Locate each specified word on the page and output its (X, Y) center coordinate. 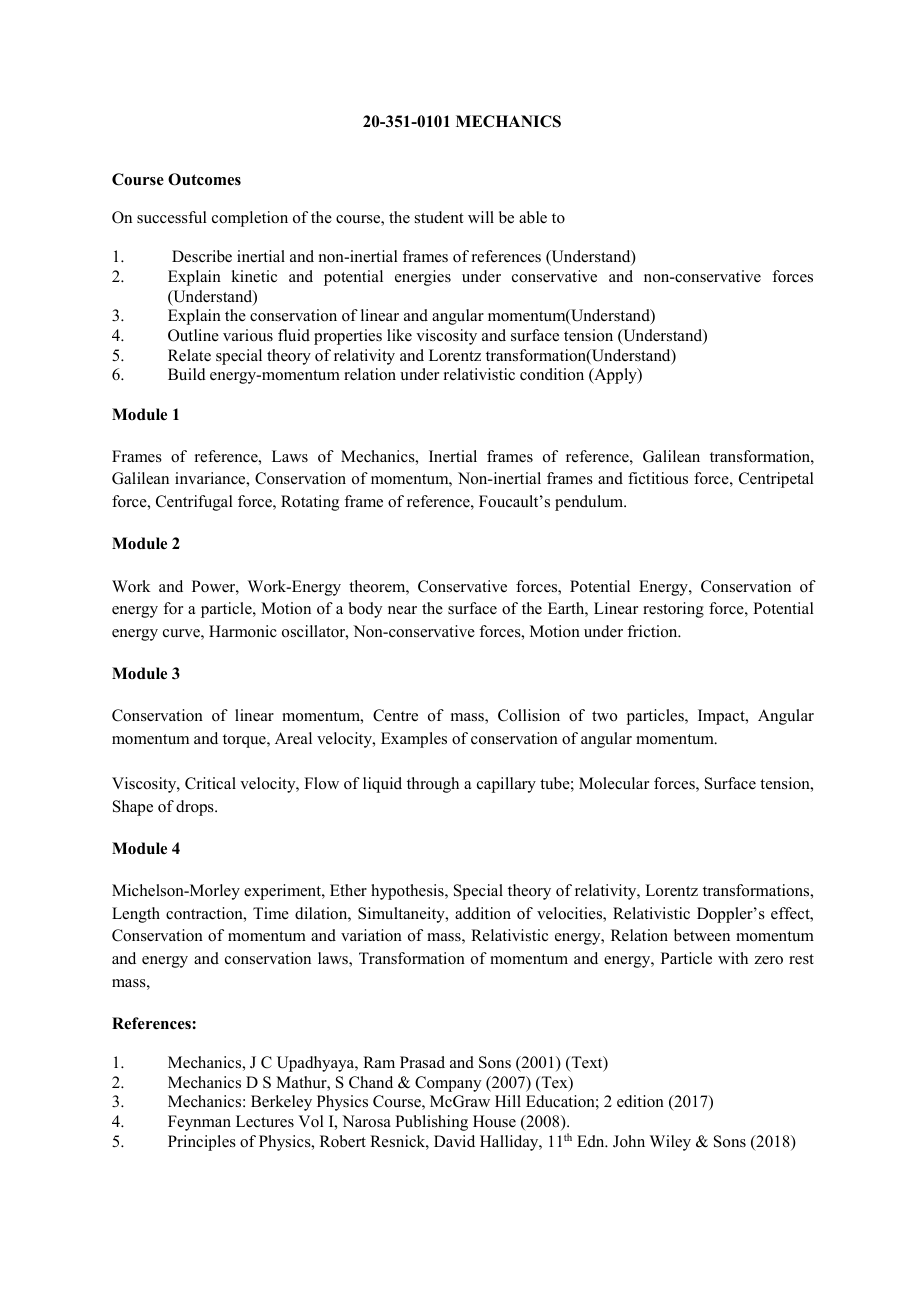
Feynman (199, 1123)
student (439, 217)
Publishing (431, 1123)
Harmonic (243, 631)
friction (653, 631)
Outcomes (204, 179)
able (533, 217)
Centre (395, 715)
